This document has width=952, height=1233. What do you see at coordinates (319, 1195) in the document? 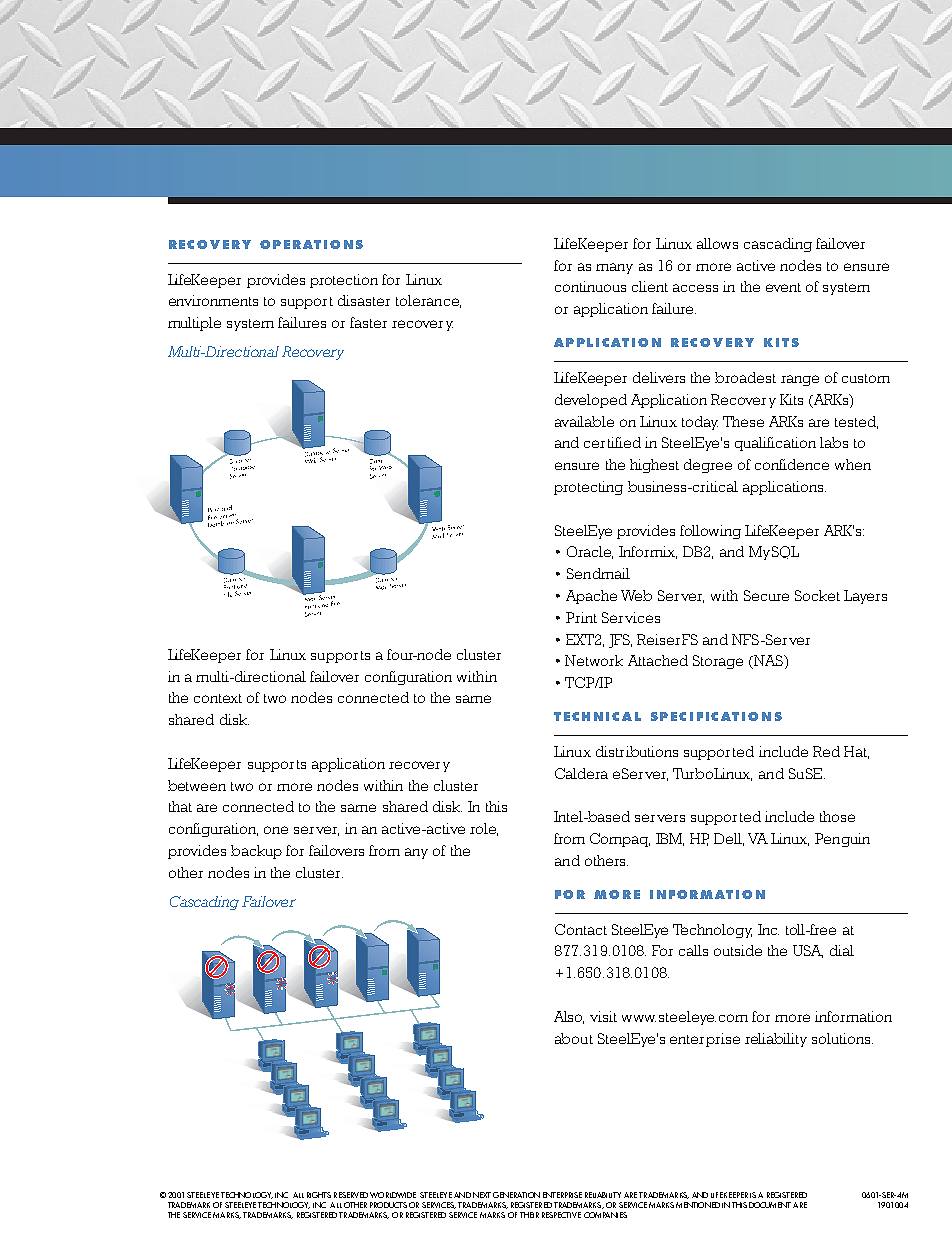
I see `RIGHTS` at bounding box center [319, 1195].
